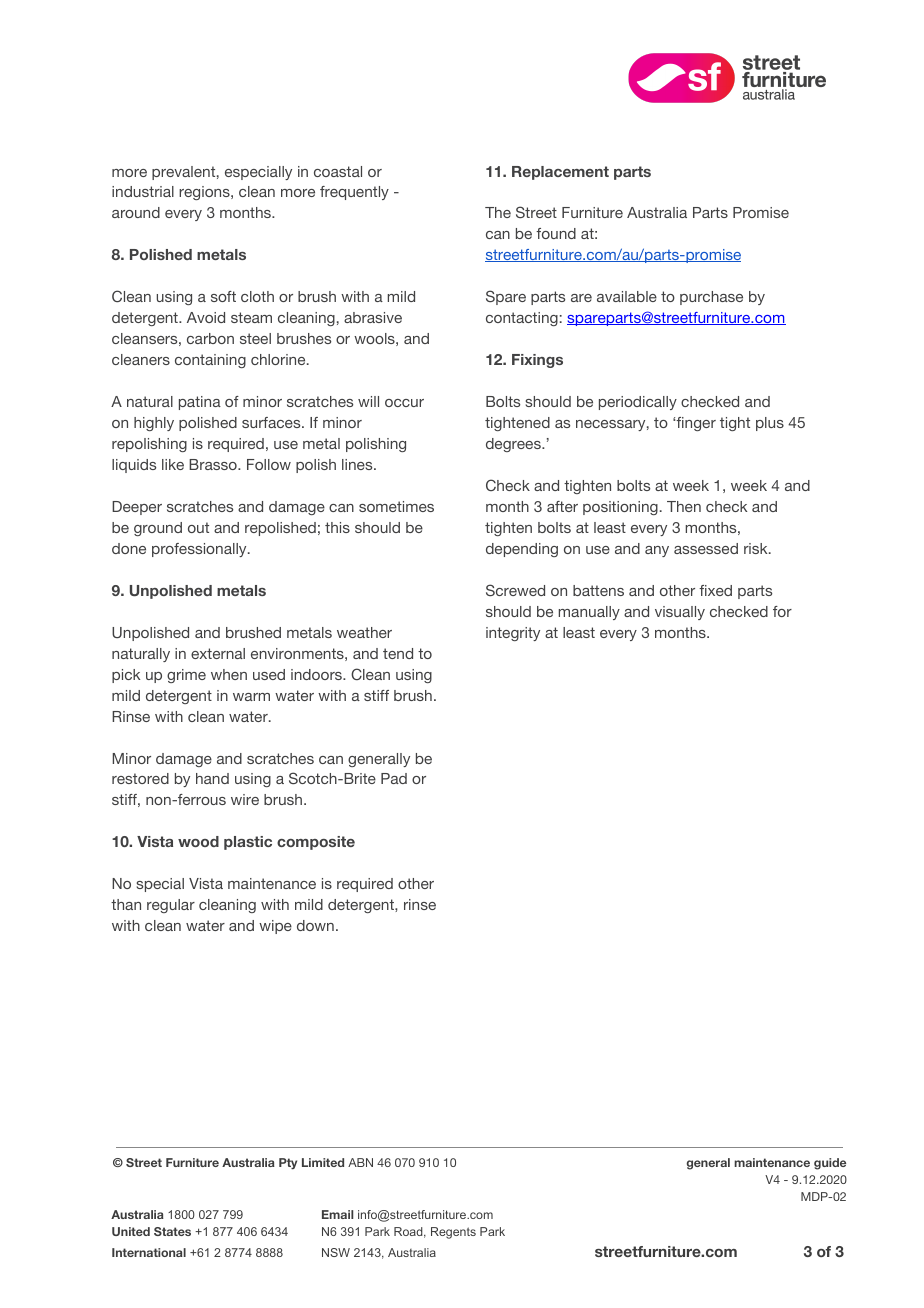  Describe the element at coordinates (830, 1164) in the page. I see `guide` at that location.
